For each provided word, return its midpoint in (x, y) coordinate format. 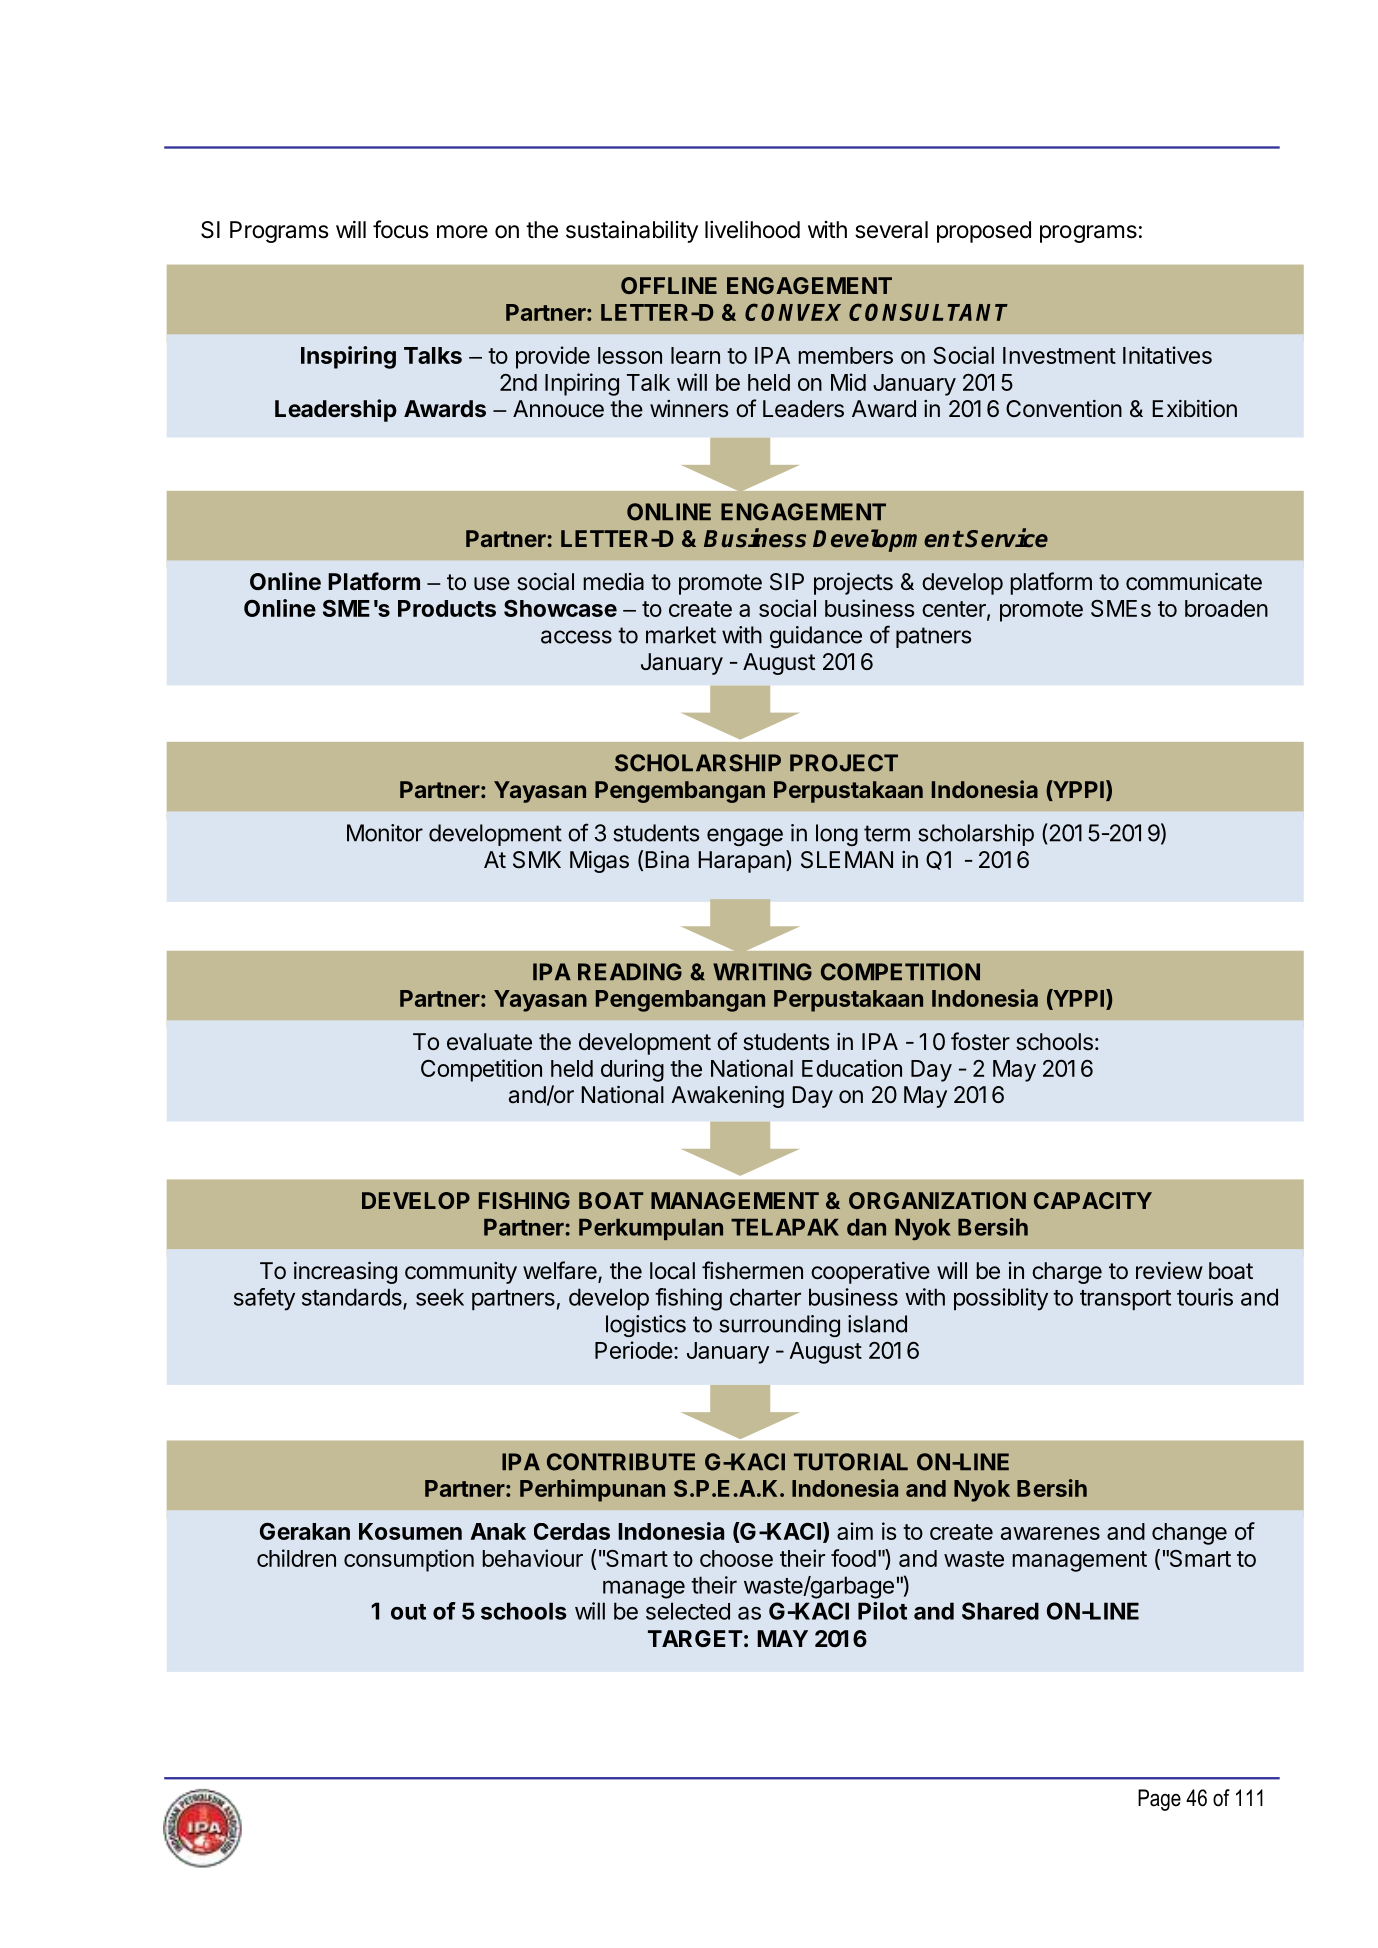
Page (1159, 1800)
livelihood (752, 229)
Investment (1059, 355)
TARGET (695, 1638)
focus (401, 229)
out (408, 1612)
